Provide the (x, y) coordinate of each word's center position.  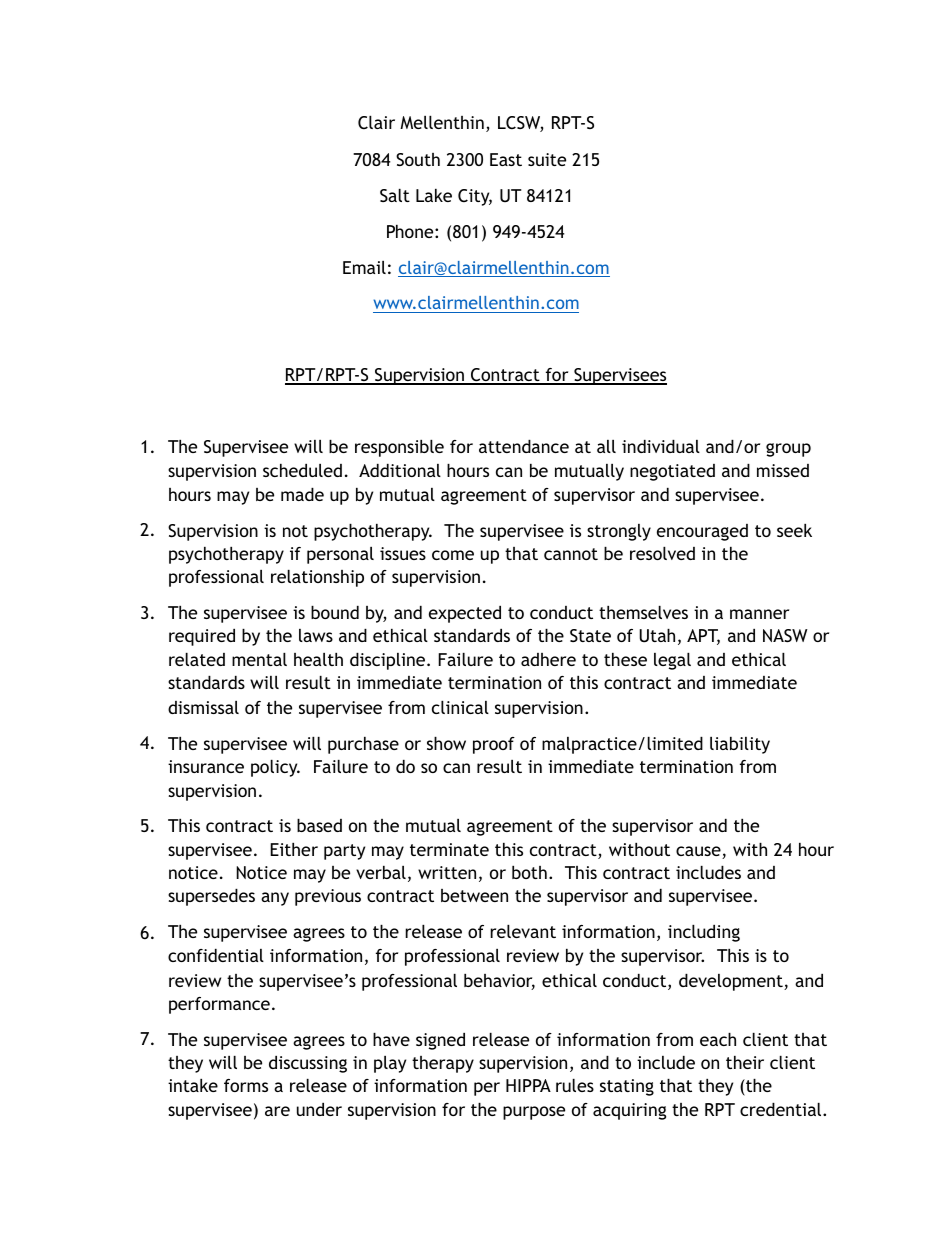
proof (494, 745)
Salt (395, 195)
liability (740, 745)
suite (547, 159)
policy (275, 768)
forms (246, 1085)
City (475, 197)
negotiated (672, 472)
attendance (524, 446)
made (302, 494)
